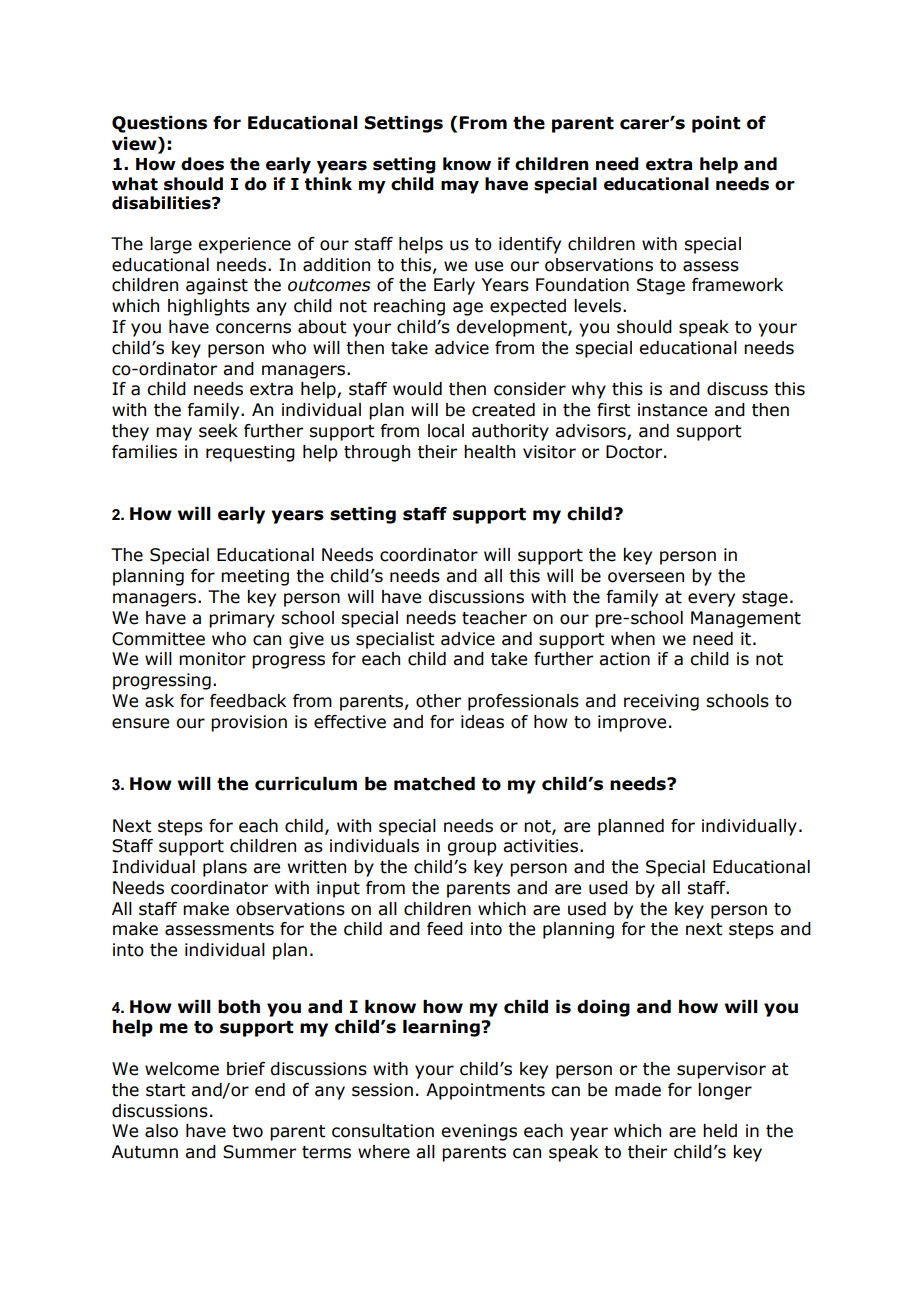 Image resolution: width=924 pixels, height=1308 pixels. Describe the element at coordinates (672, 410) in the image. I see `instance` at that location.
